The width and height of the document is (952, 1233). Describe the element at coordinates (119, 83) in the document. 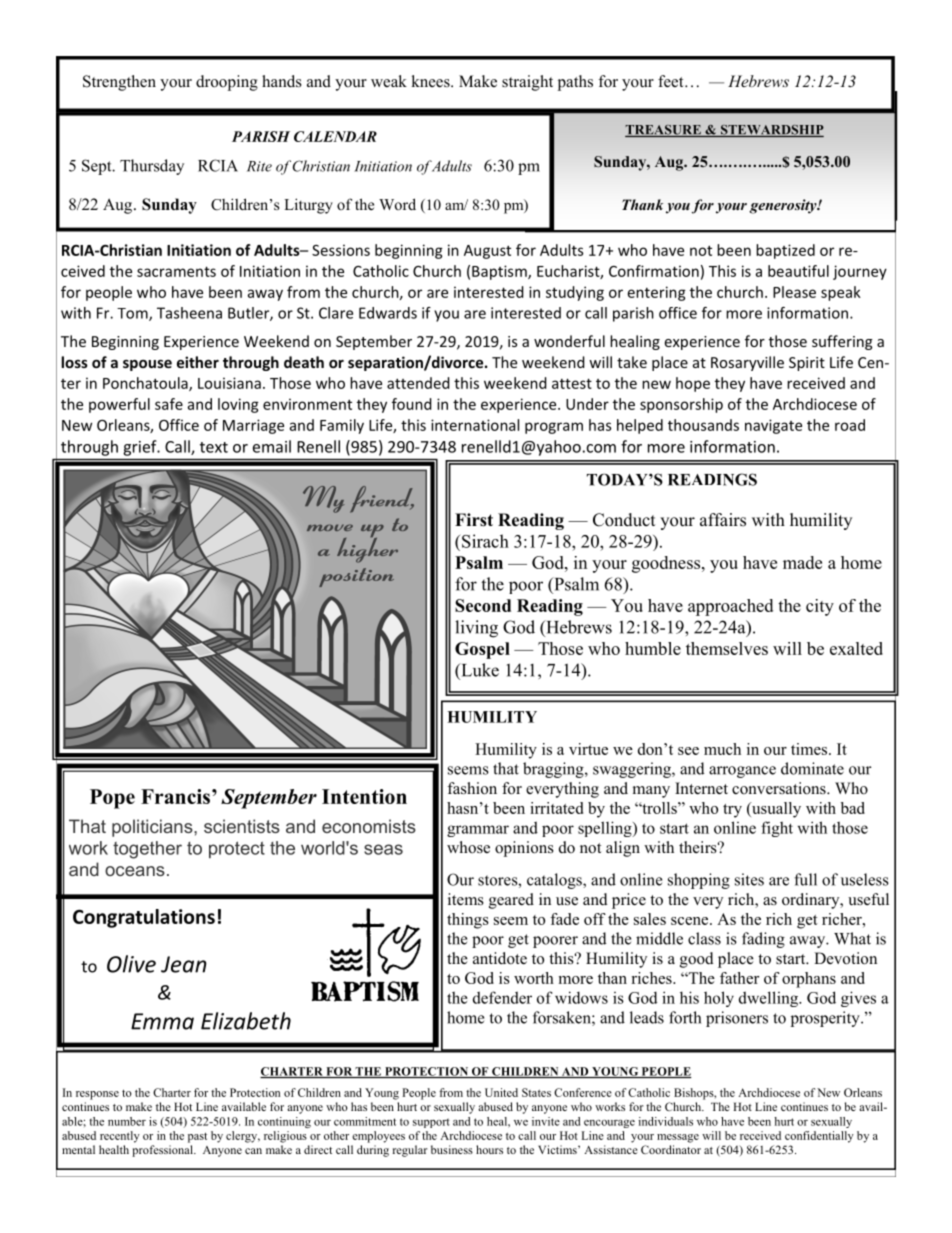

I see `Strengthen` at that location.
